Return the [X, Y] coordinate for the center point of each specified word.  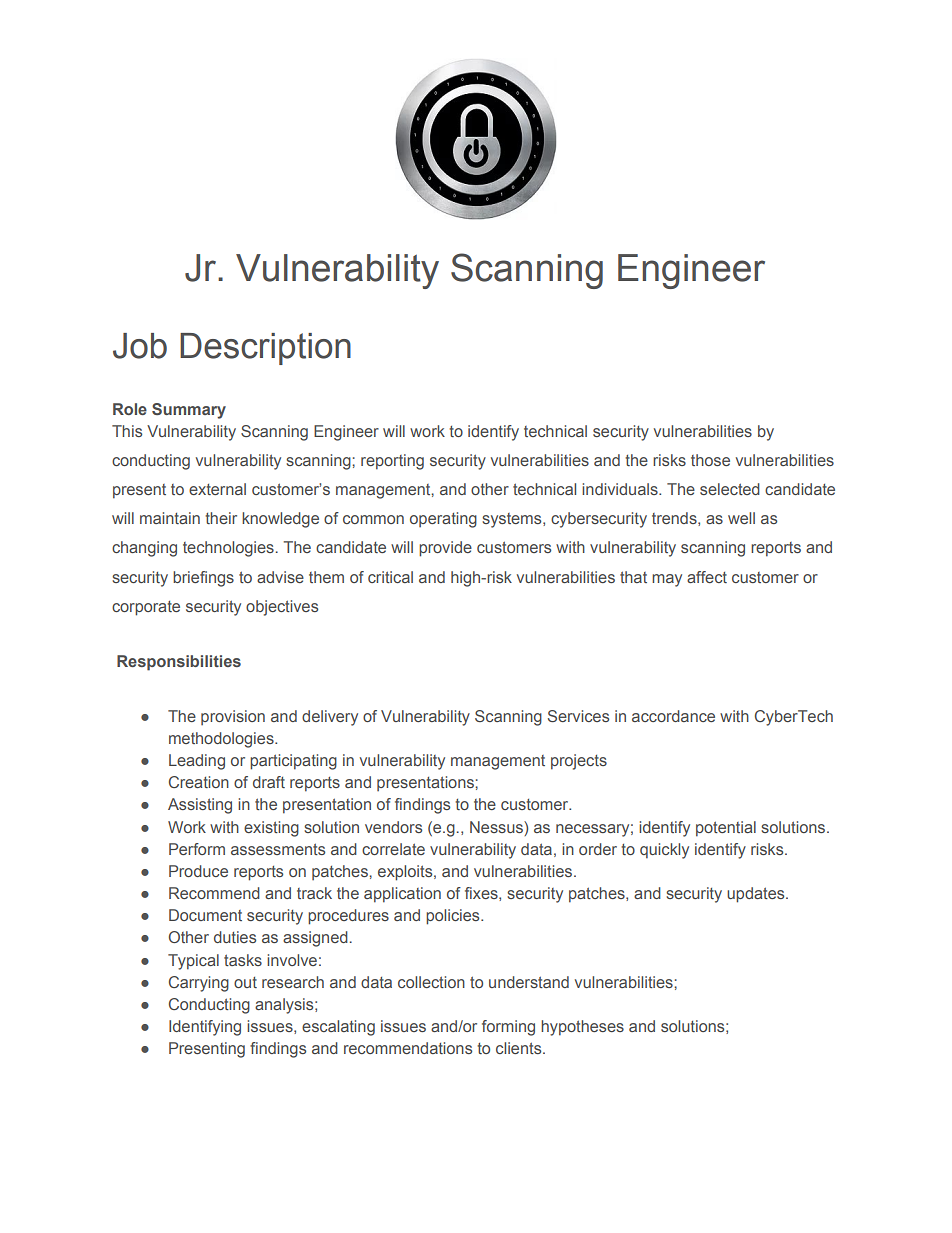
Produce [198, 871]
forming [508, 1028]
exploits [406, 873]
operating [443, 520]
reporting [392, 462]
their [221, 518]
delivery [330, 718]
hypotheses [582, 1028]
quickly [664, 851]
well [741, 518]
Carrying [199, 984]
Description [265, 349]
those [710, 460]
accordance [673, 716]
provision [233, 717]
